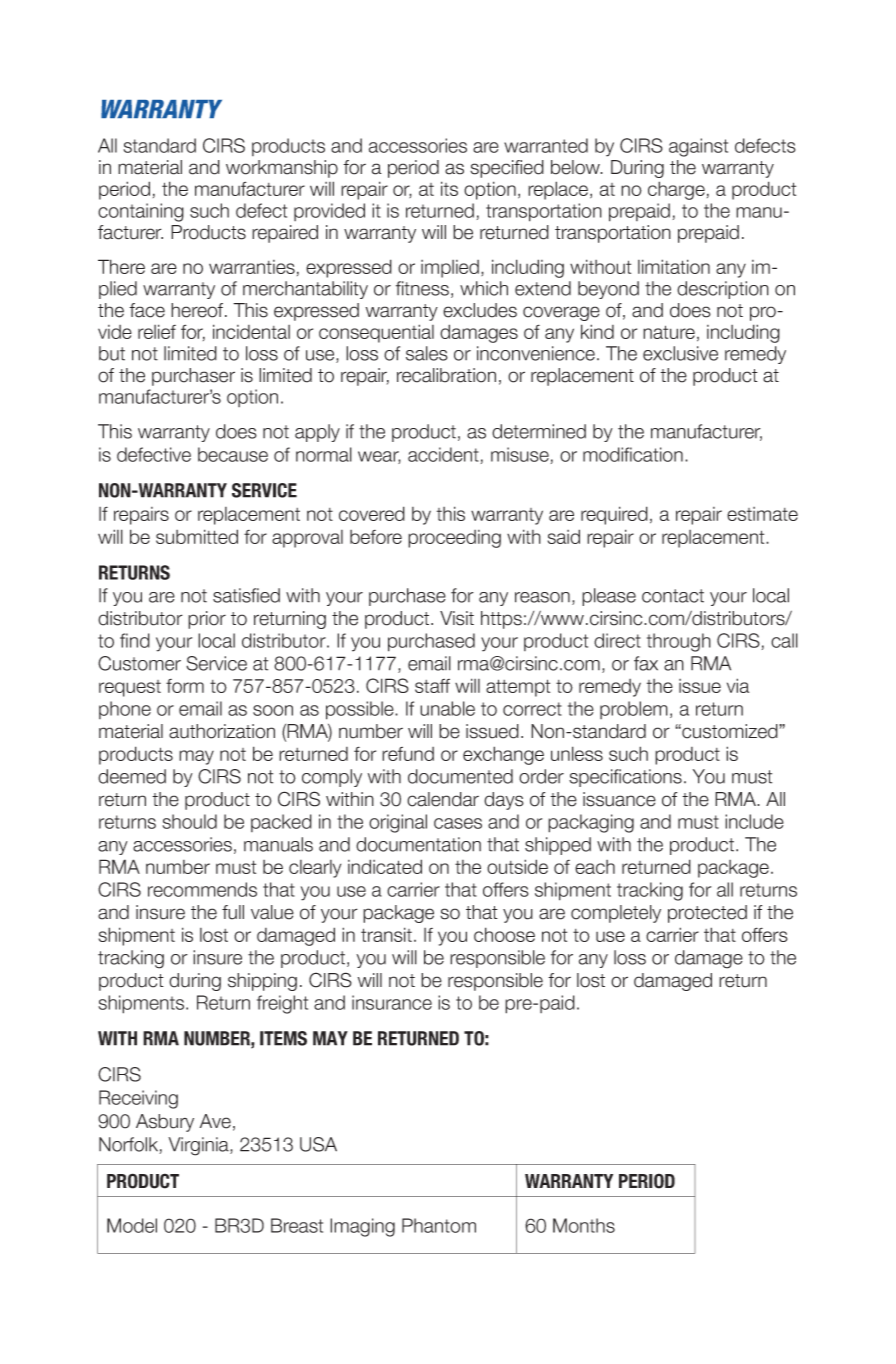 The width and height of the image is (896, 1364). What do you see at coordinates (197, 536) in the image?
I see `submitted` at bounding box center [197, 536].
